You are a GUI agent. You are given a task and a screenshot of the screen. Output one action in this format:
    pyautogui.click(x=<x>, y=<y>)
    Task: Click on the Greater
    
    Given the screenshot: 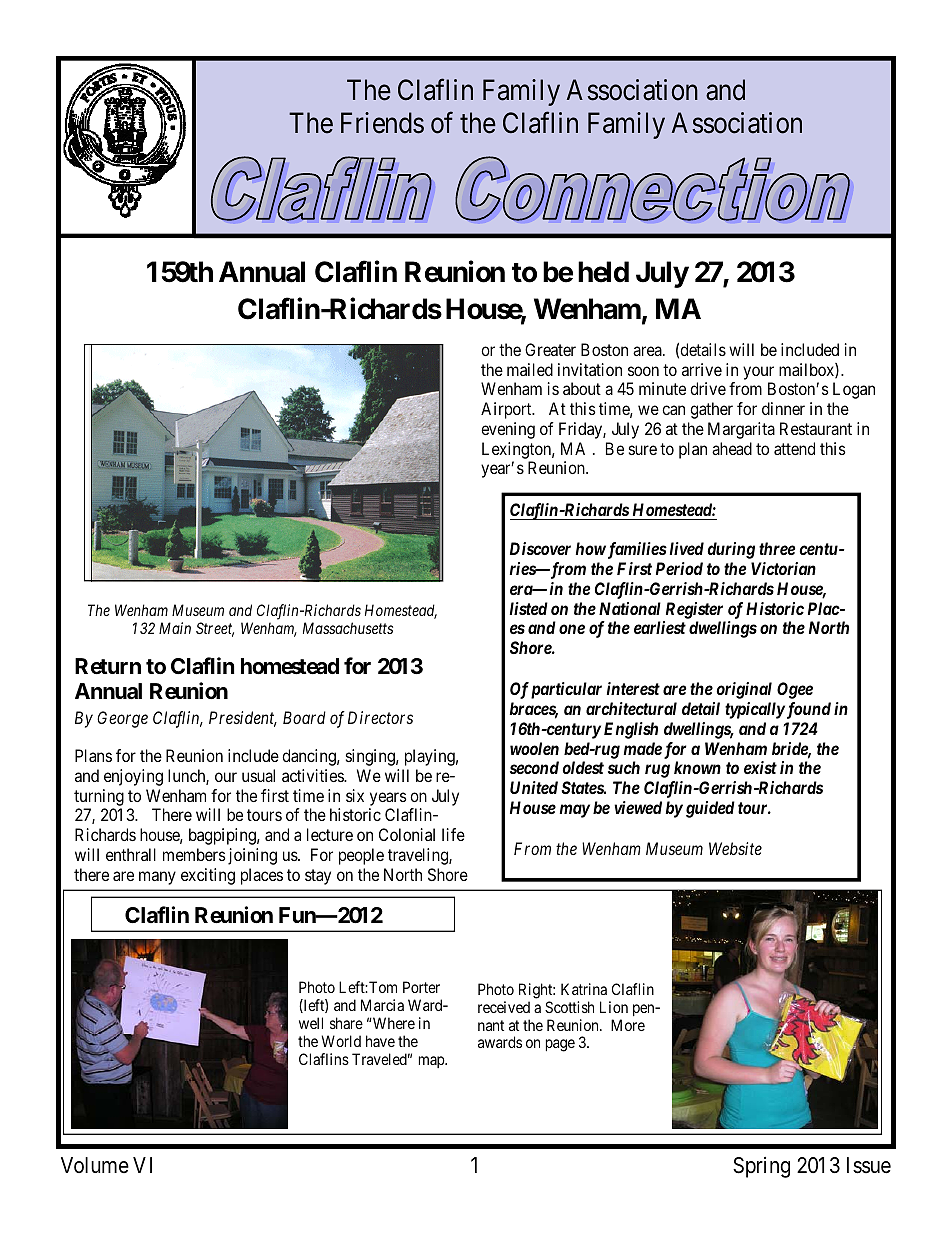 What is the action you would take?
    pyautogui.click(x=550, y=349)
